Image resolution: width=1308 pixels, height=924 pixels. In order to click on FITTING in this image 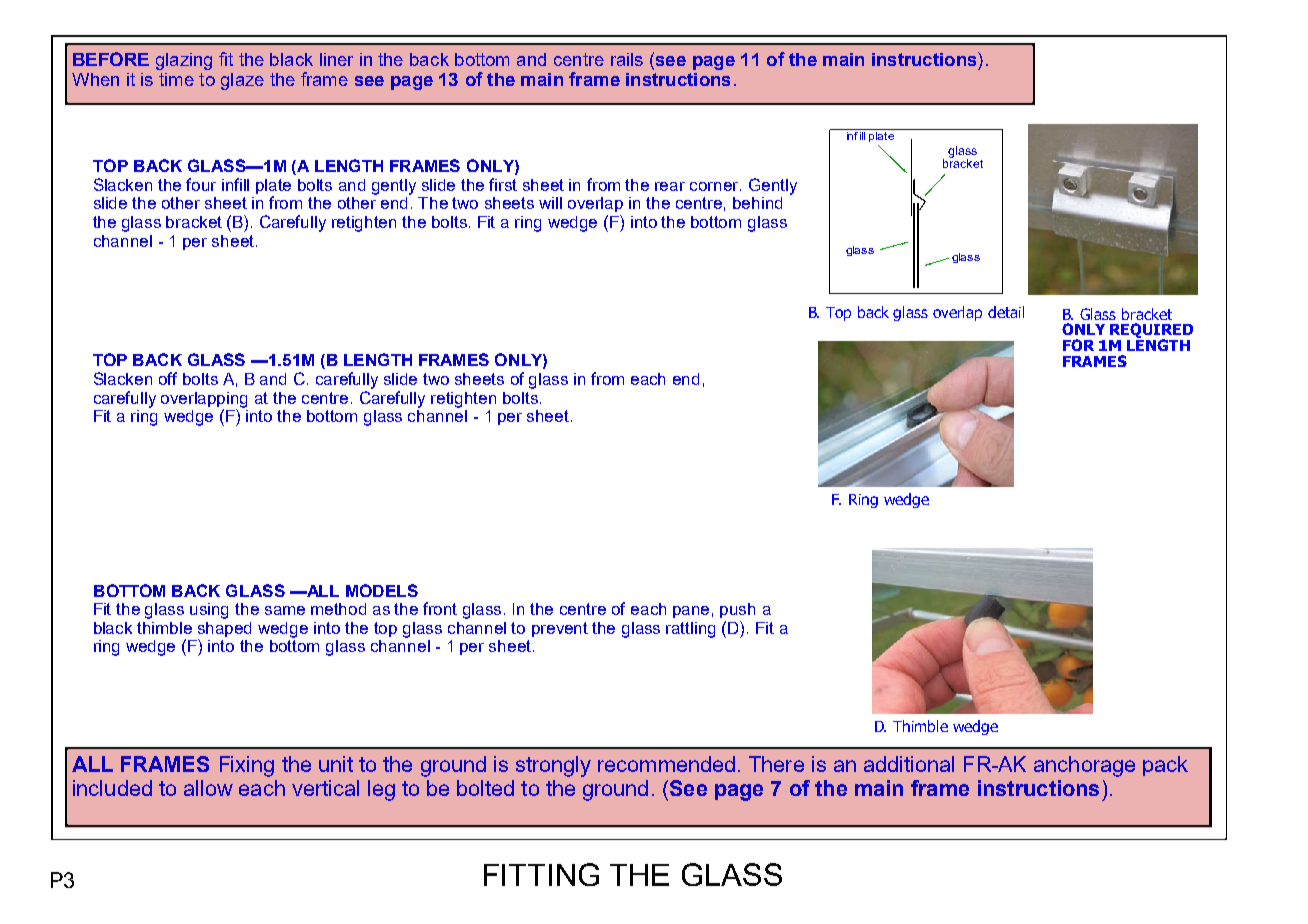, I will do `click(541, 874)`.
